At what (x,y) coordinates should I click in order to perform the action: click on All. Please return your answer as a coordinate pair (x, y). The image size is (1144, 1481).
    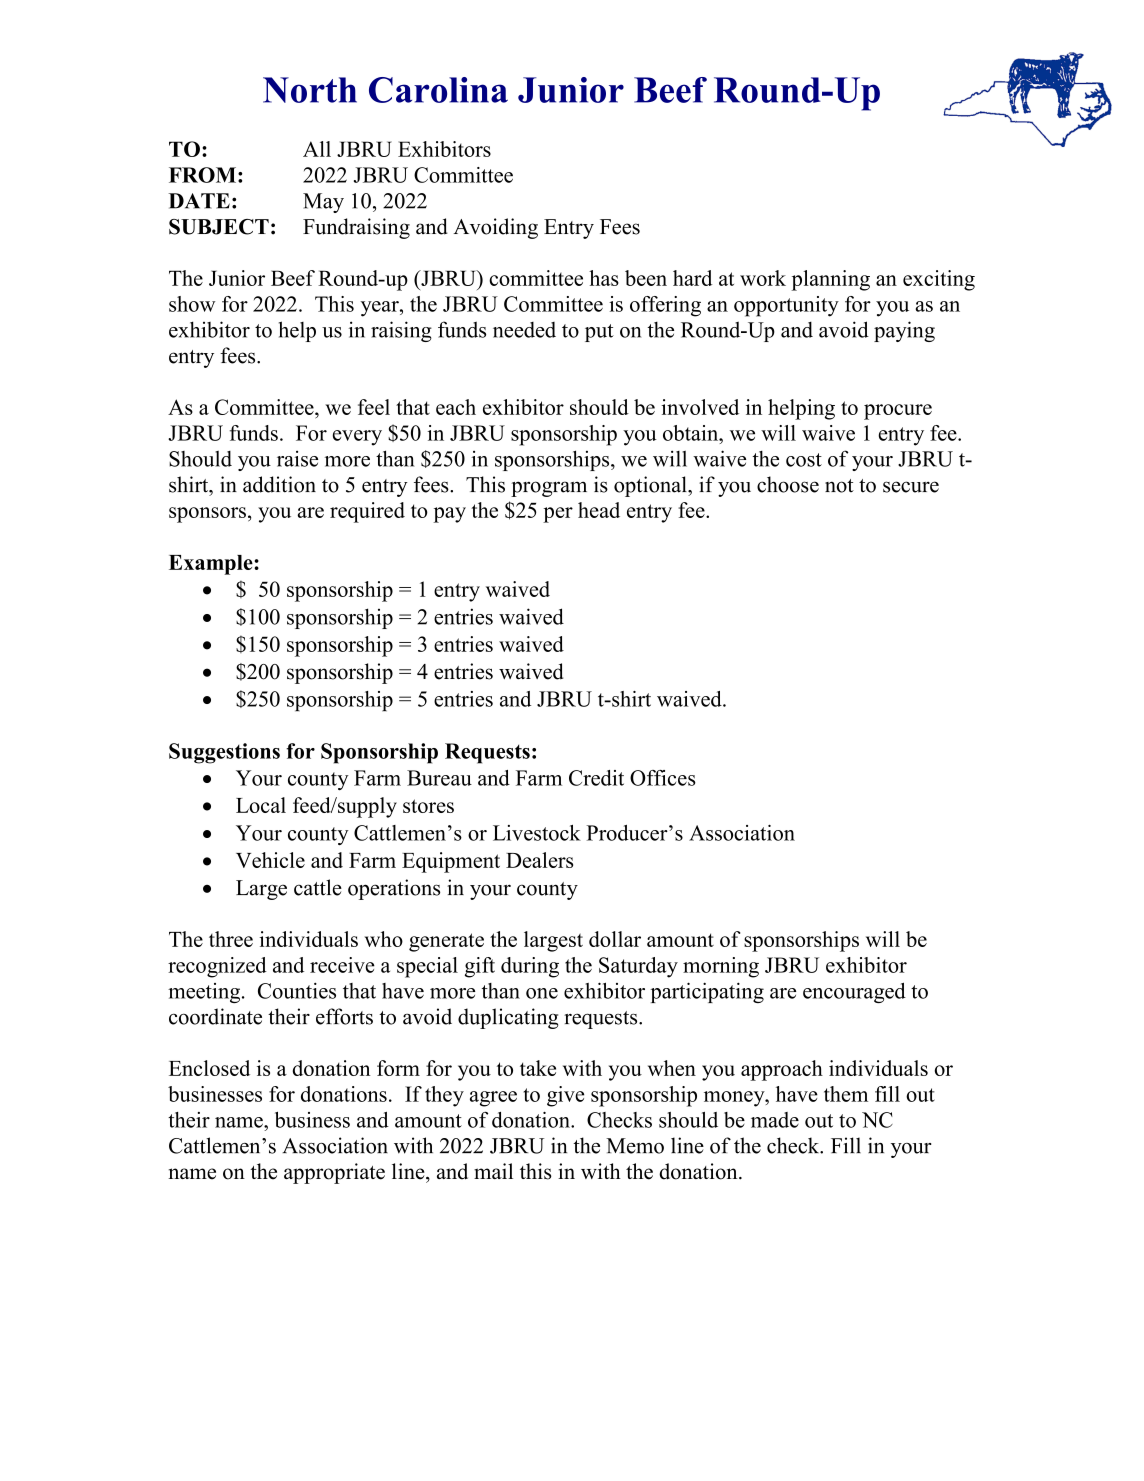
    Looking at the image, I should click on (317, 149).
